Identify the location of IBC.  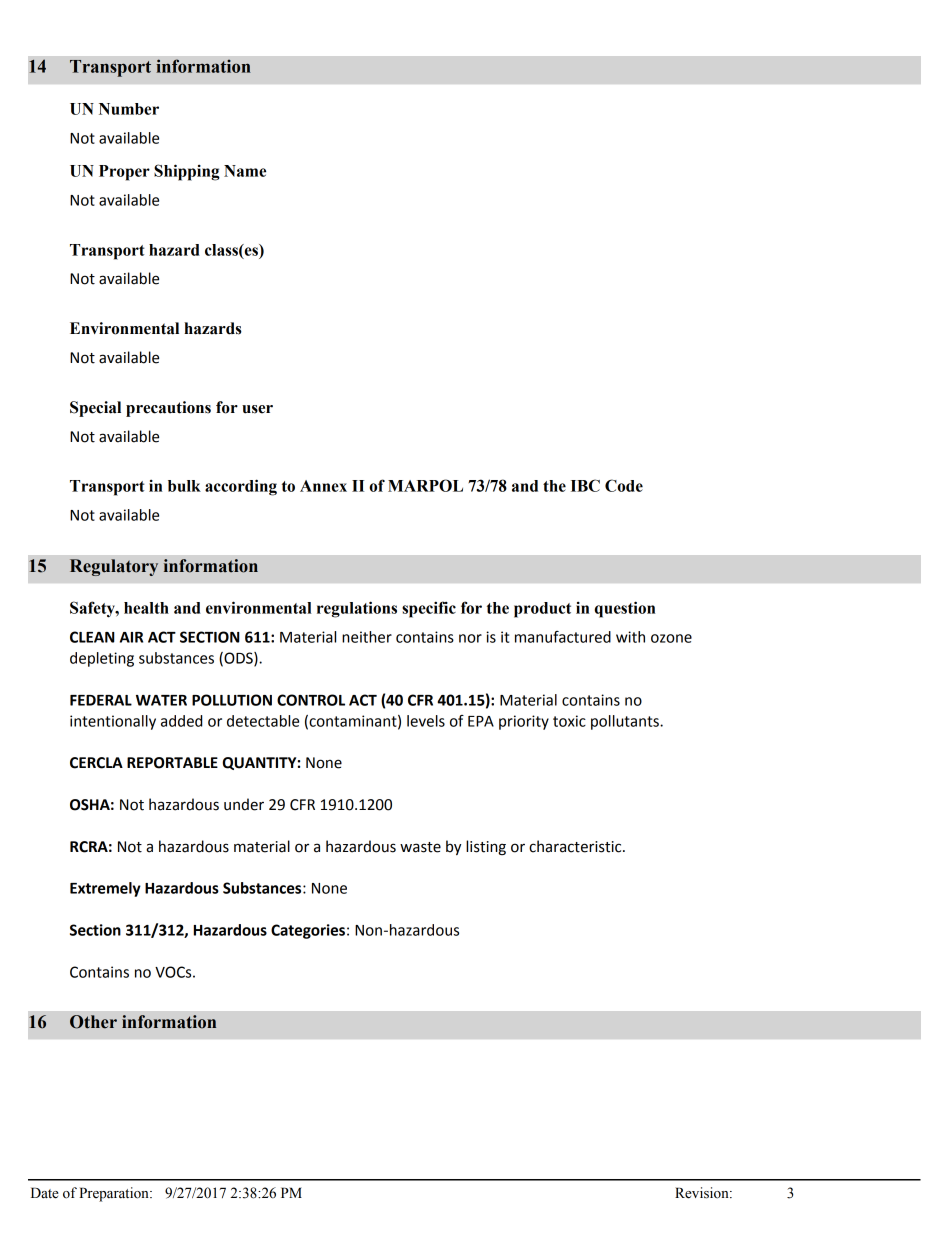
(585, 485).
